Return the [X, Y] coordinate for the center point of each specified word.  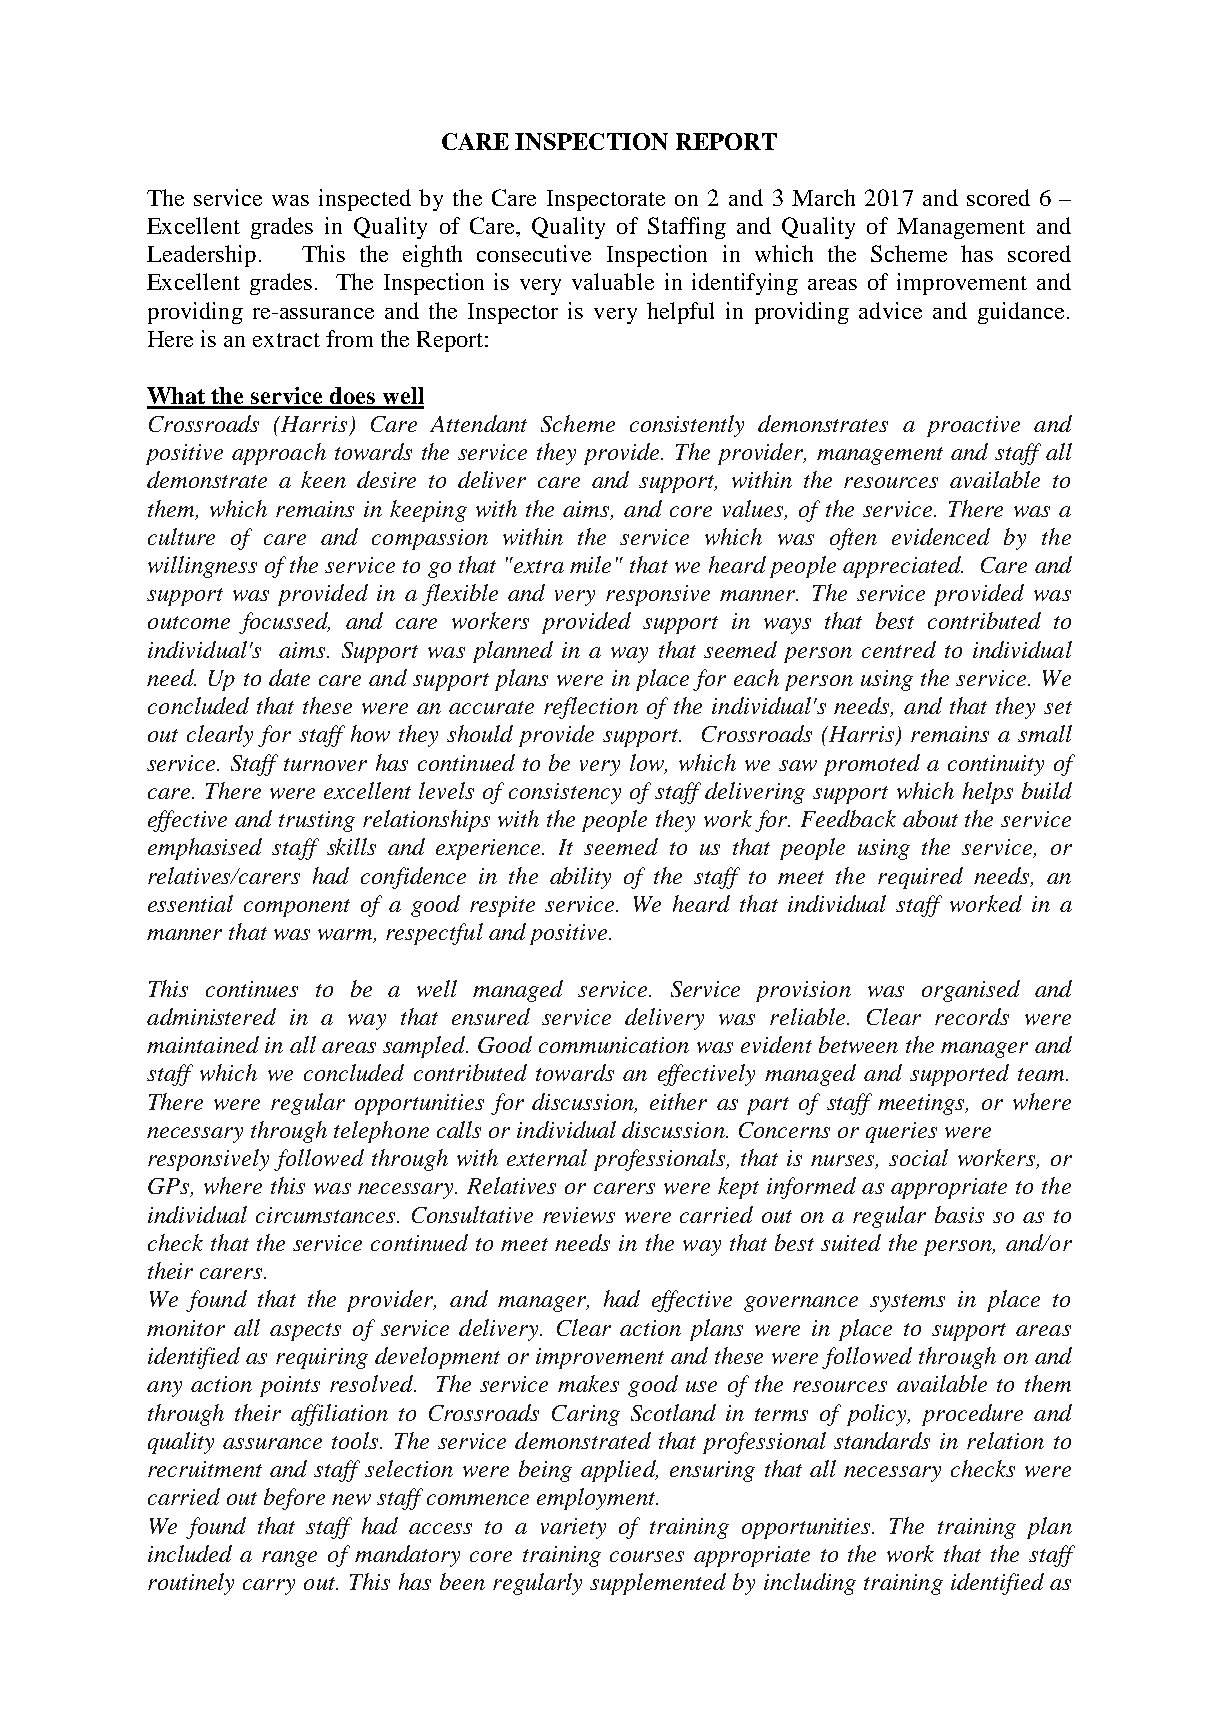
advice [890, 310]
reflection [591, 708]
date [289, 677]
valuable [613, 281]
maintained [203, 1044]
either [678, 1101]
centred [899, 649]
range [289, 1559]
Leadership [201, 256]
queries [901, 1132]
